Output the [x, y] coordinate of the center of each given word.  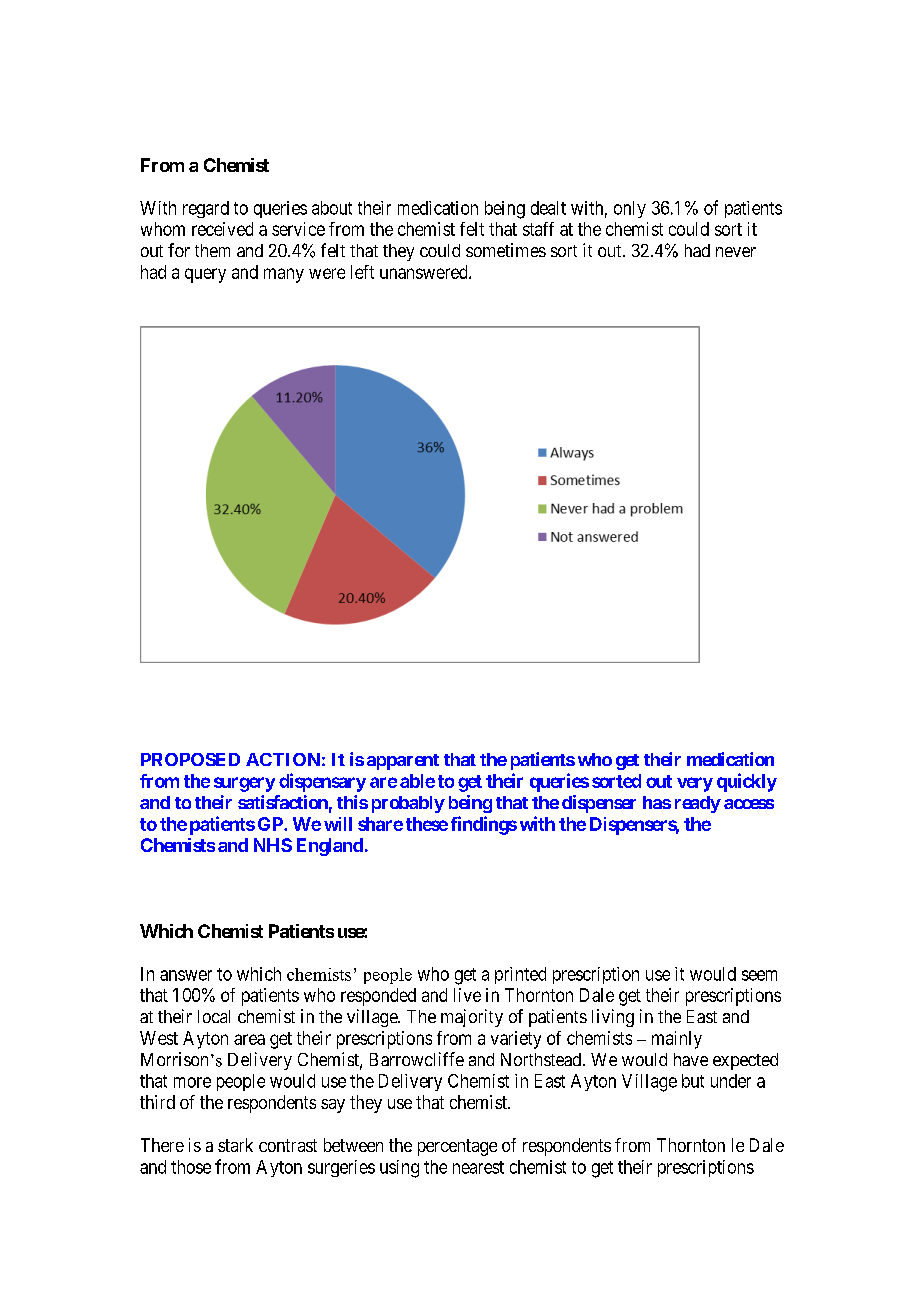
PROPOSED [190, 759]
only [630, 209]
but [693, 1081]
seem [759, 975]
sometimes [506, 250]
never [736, 252]
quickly [747, 782]
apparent [403, 762]
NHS [273, 845]
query [205, 275]
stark [235, 1145]
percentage [457, 1147]
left [362, 272]
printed [520, 975]
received [222, 229]
